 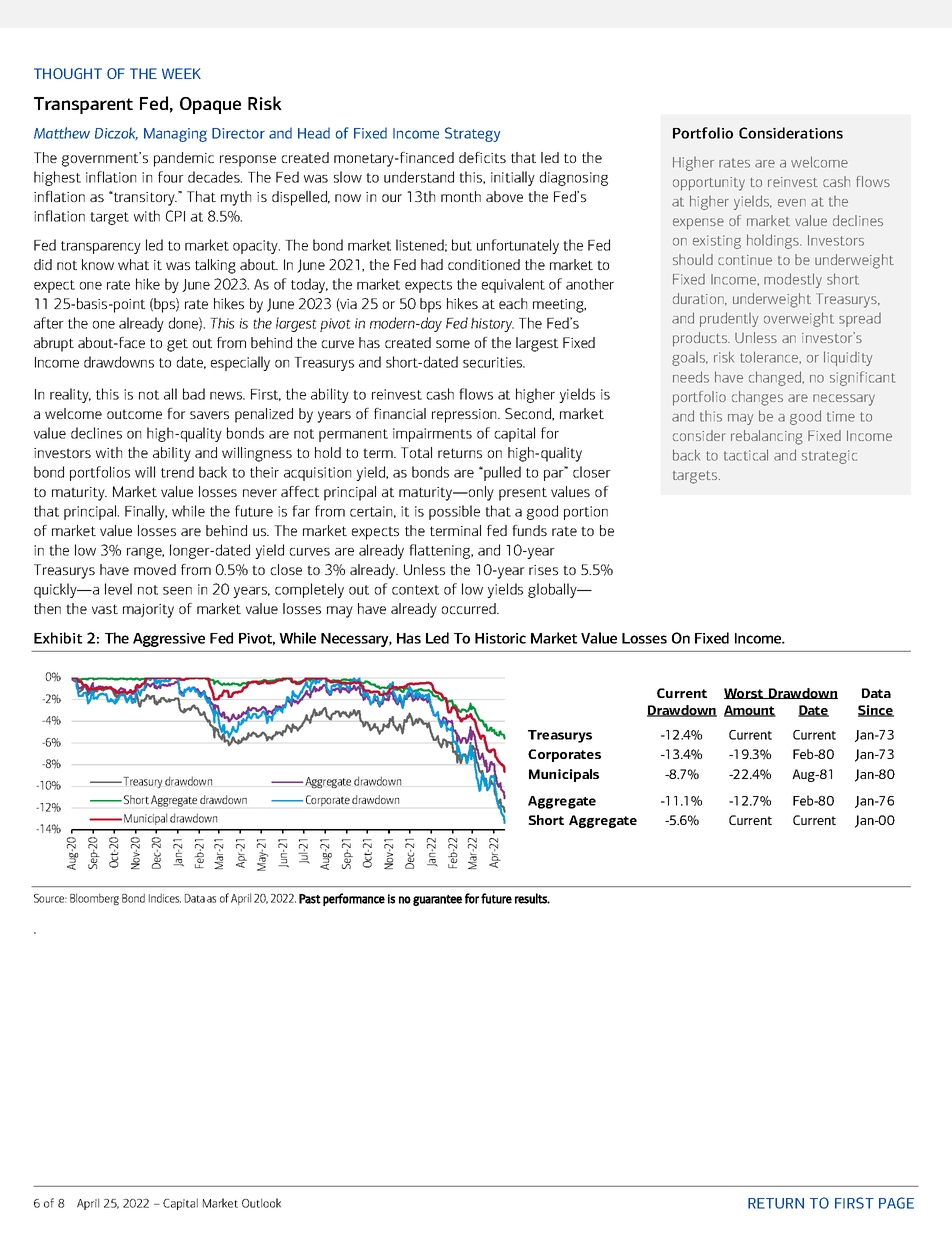 I want to click on Historic, so click(x=500, y=638).
